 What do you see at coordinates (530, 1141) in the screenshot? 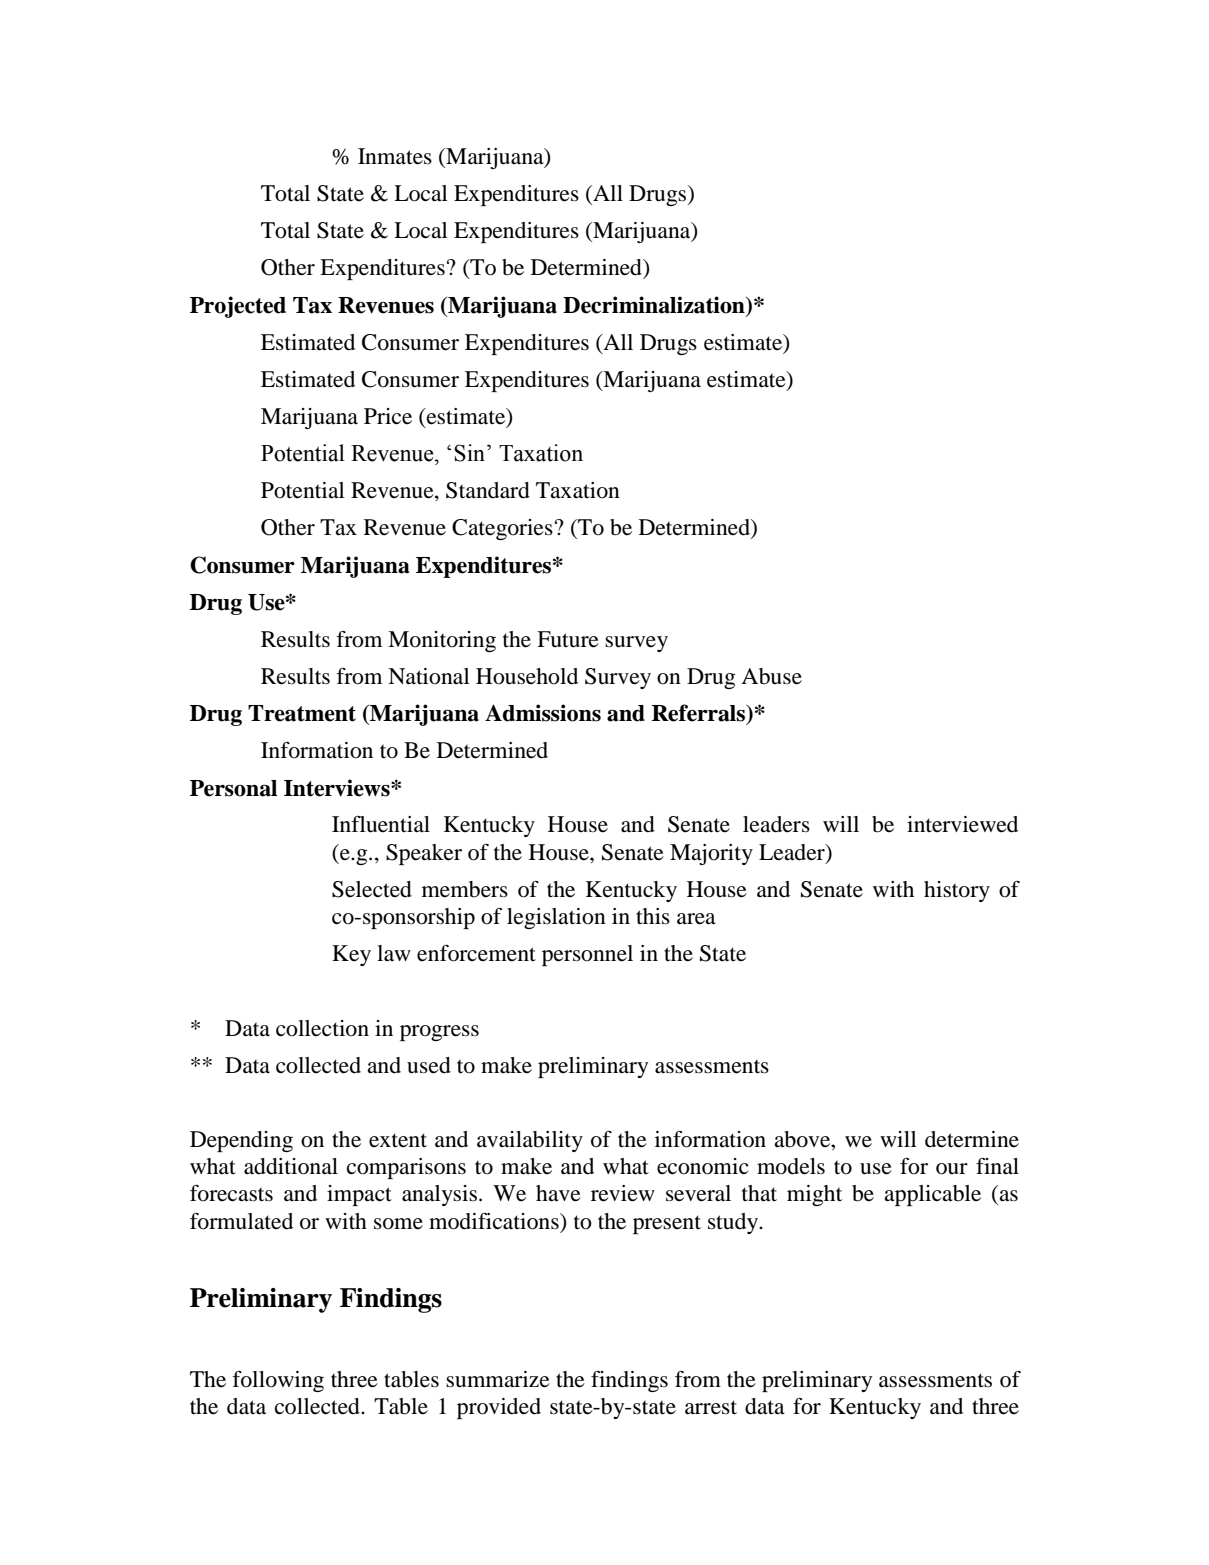
I see `availability` at bounding box center [530, 1141].
